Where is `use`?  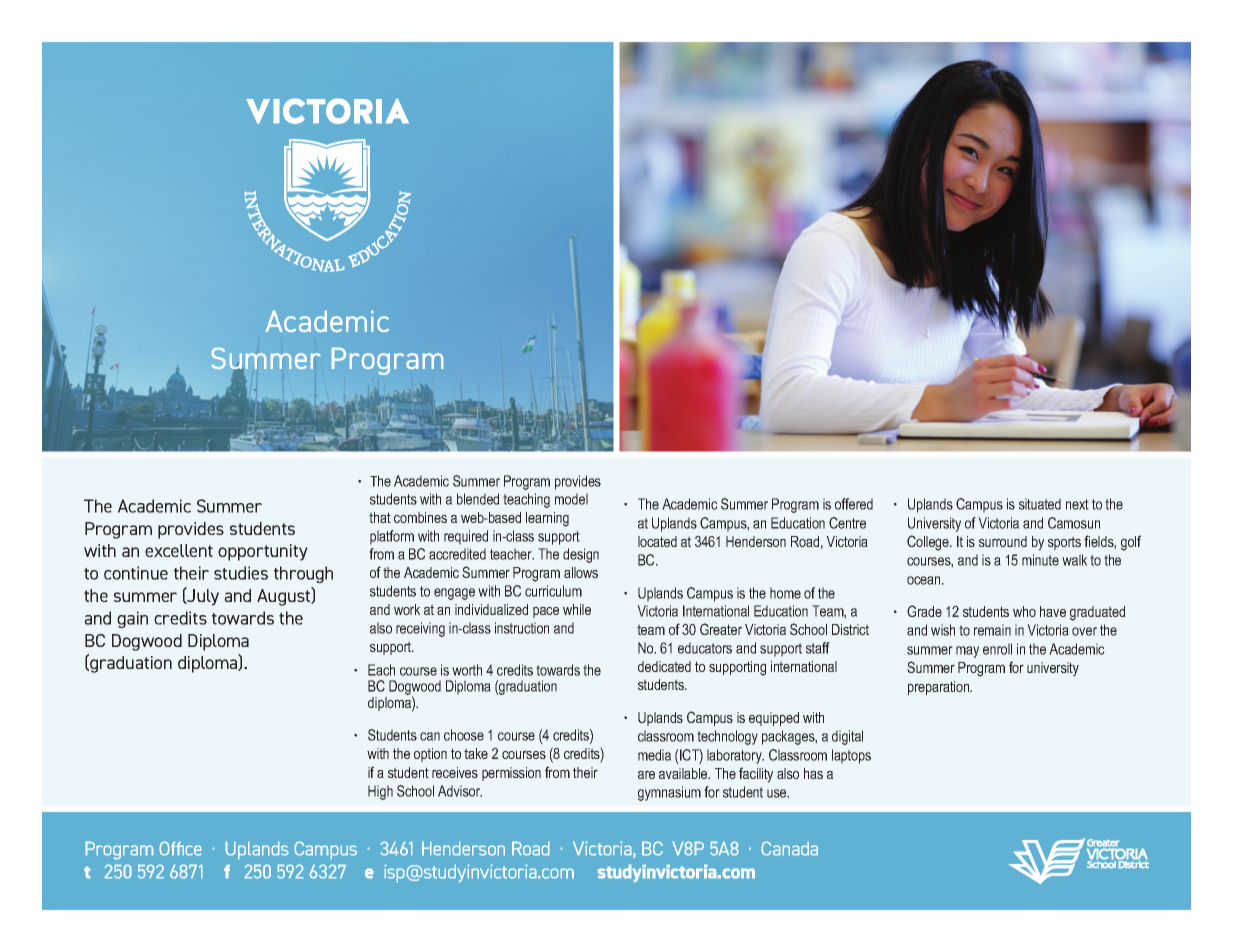
use is located at coordinates (778, 793).
